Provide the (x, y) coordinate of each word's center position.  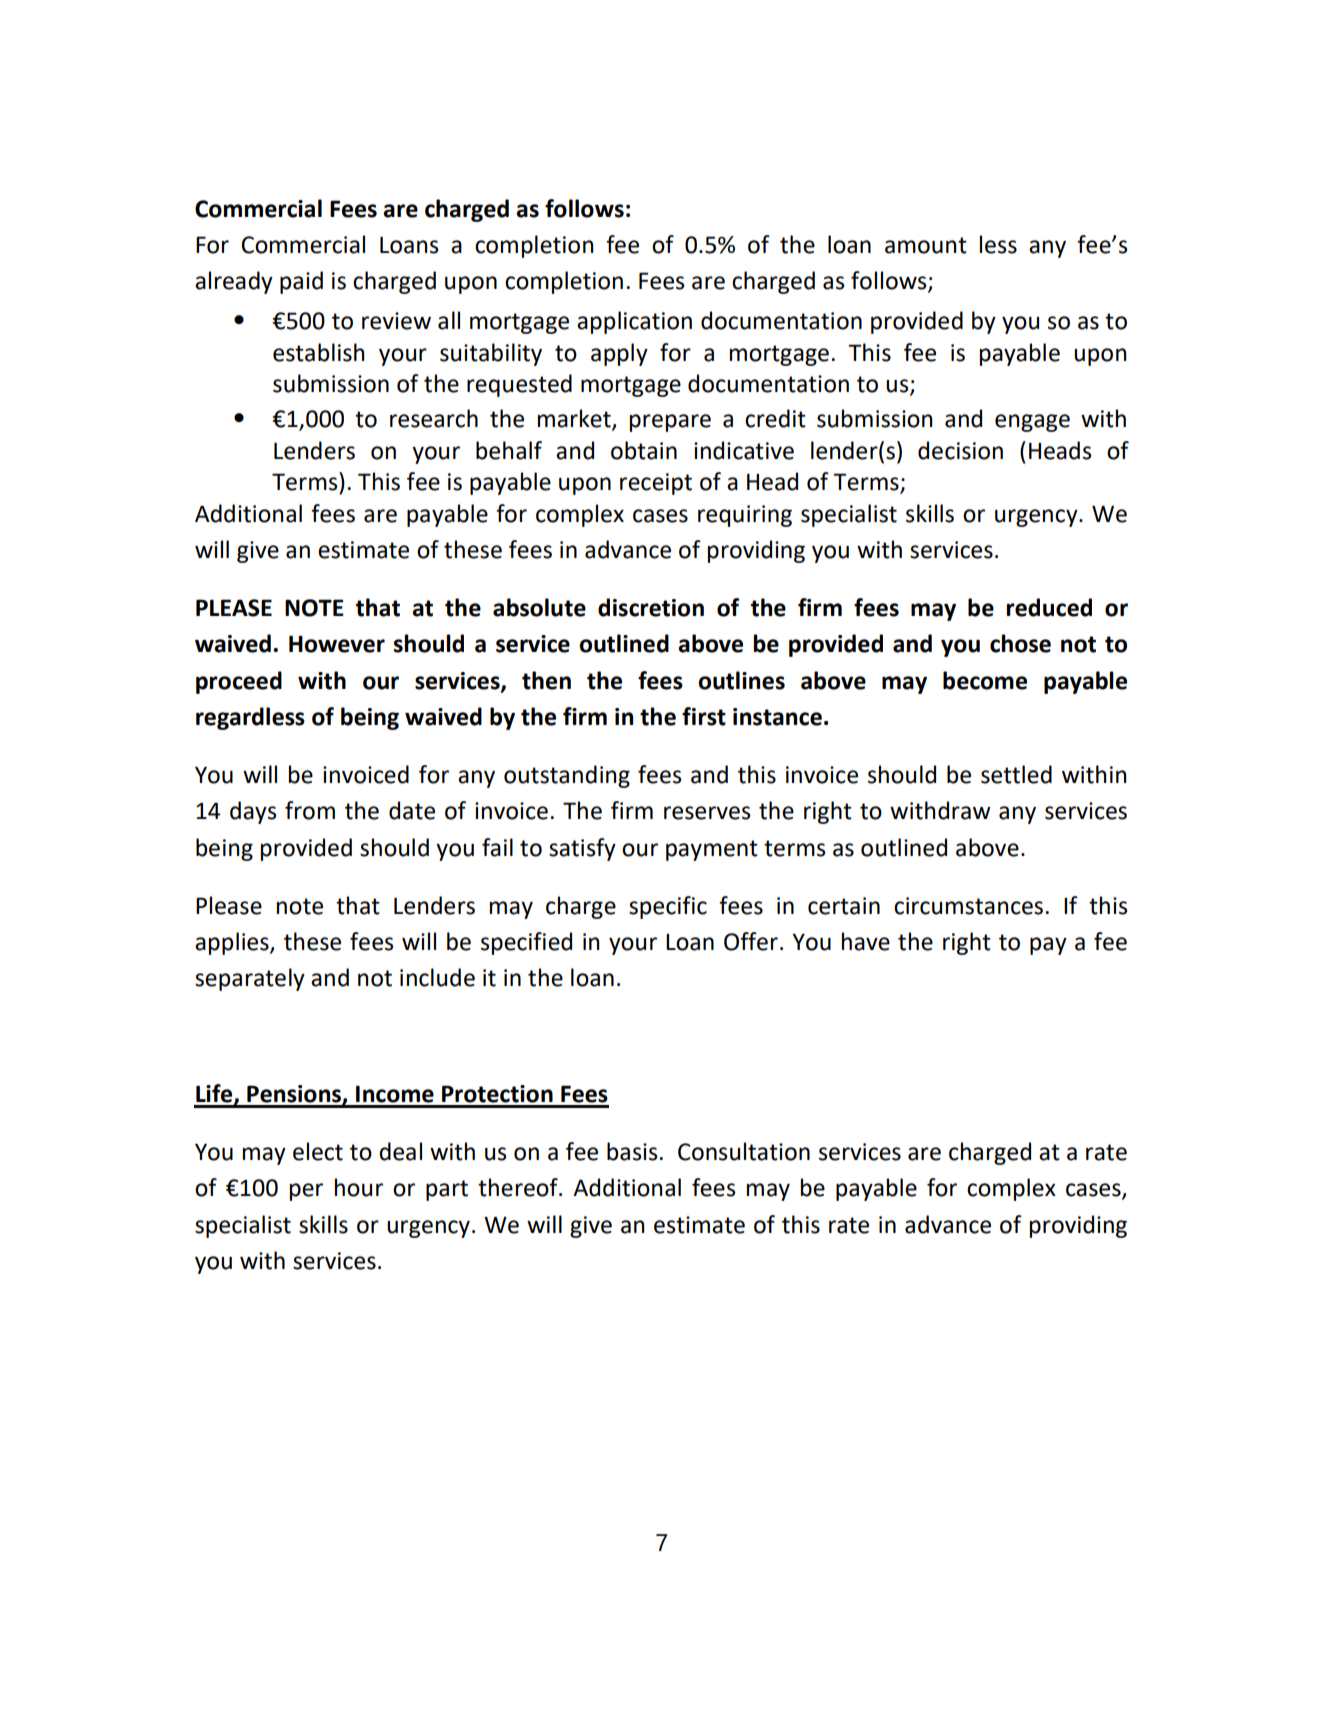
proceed (239, 682)
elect (318, 1151)
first (704, 716)
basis (632, 1151)
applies (233, 943)
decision (960, 450)
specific (668, 907)
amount (926, 245)
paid (301, 282)
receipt (656, 484)
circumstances (968, 906)
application (634, 322)
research (434, 418)
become (985, 680)
